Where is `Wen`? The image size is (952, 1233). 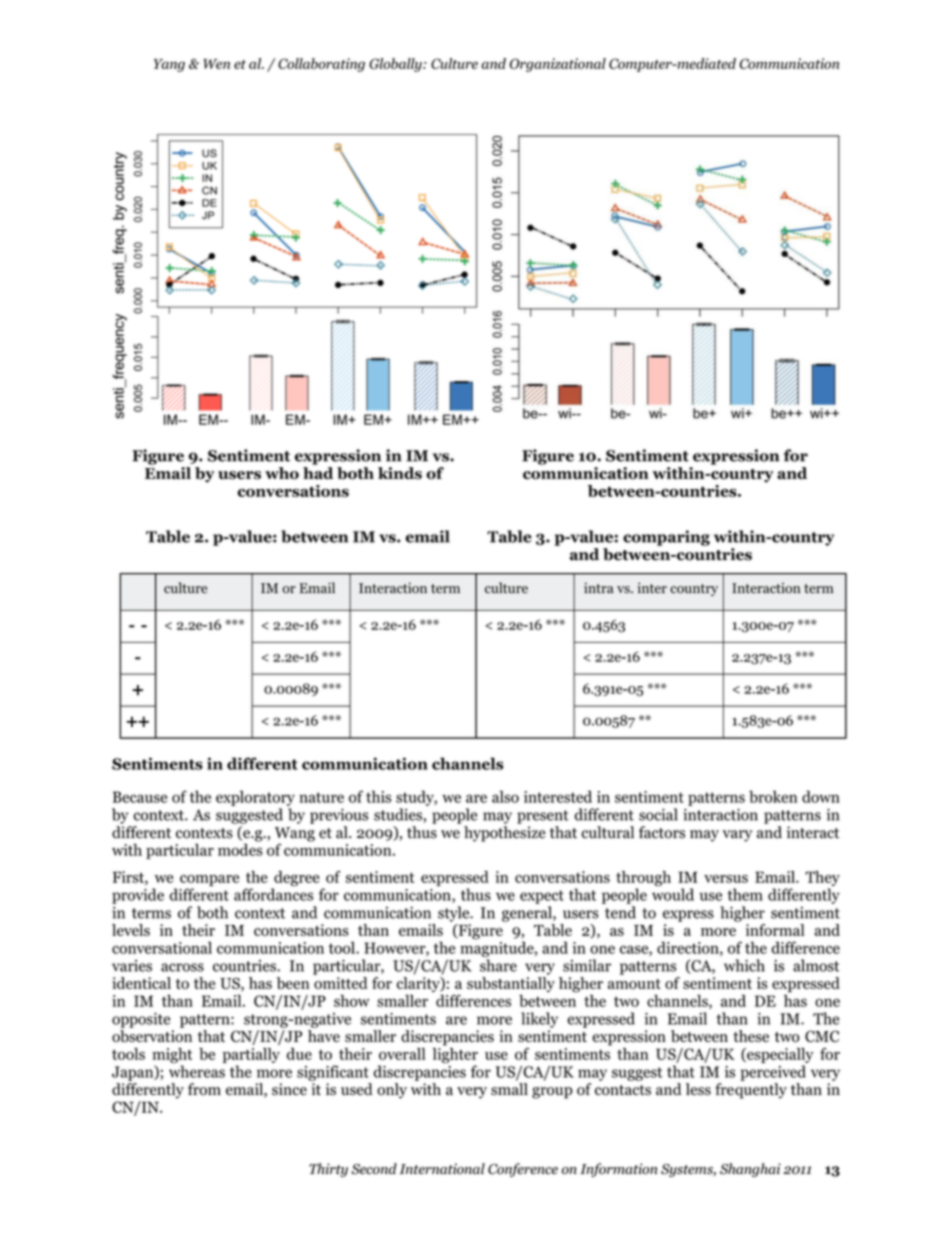 Wen is located at coordinates (216, 64).
